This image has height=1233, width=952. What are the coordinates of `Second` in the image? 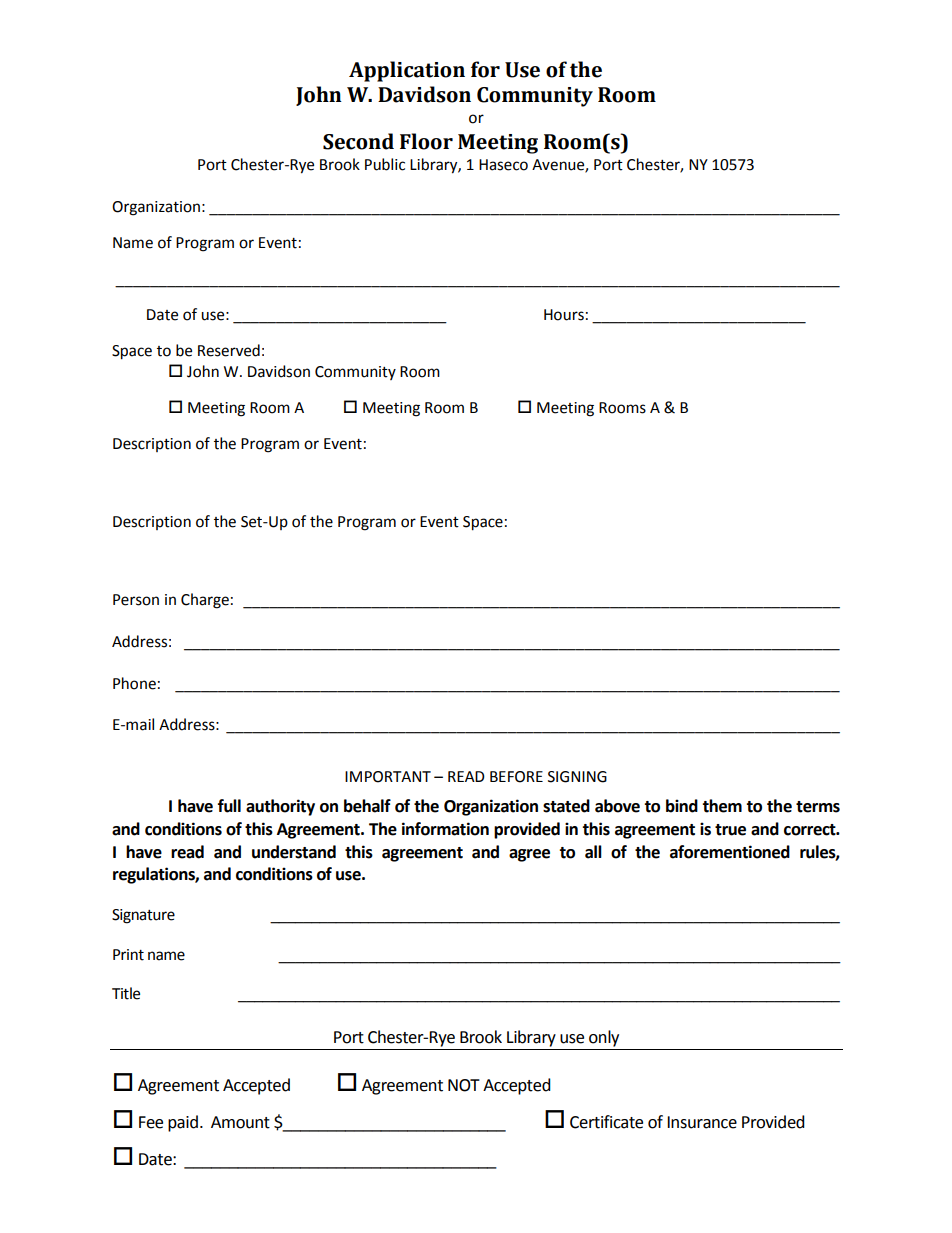 It's located at (358, 141).
